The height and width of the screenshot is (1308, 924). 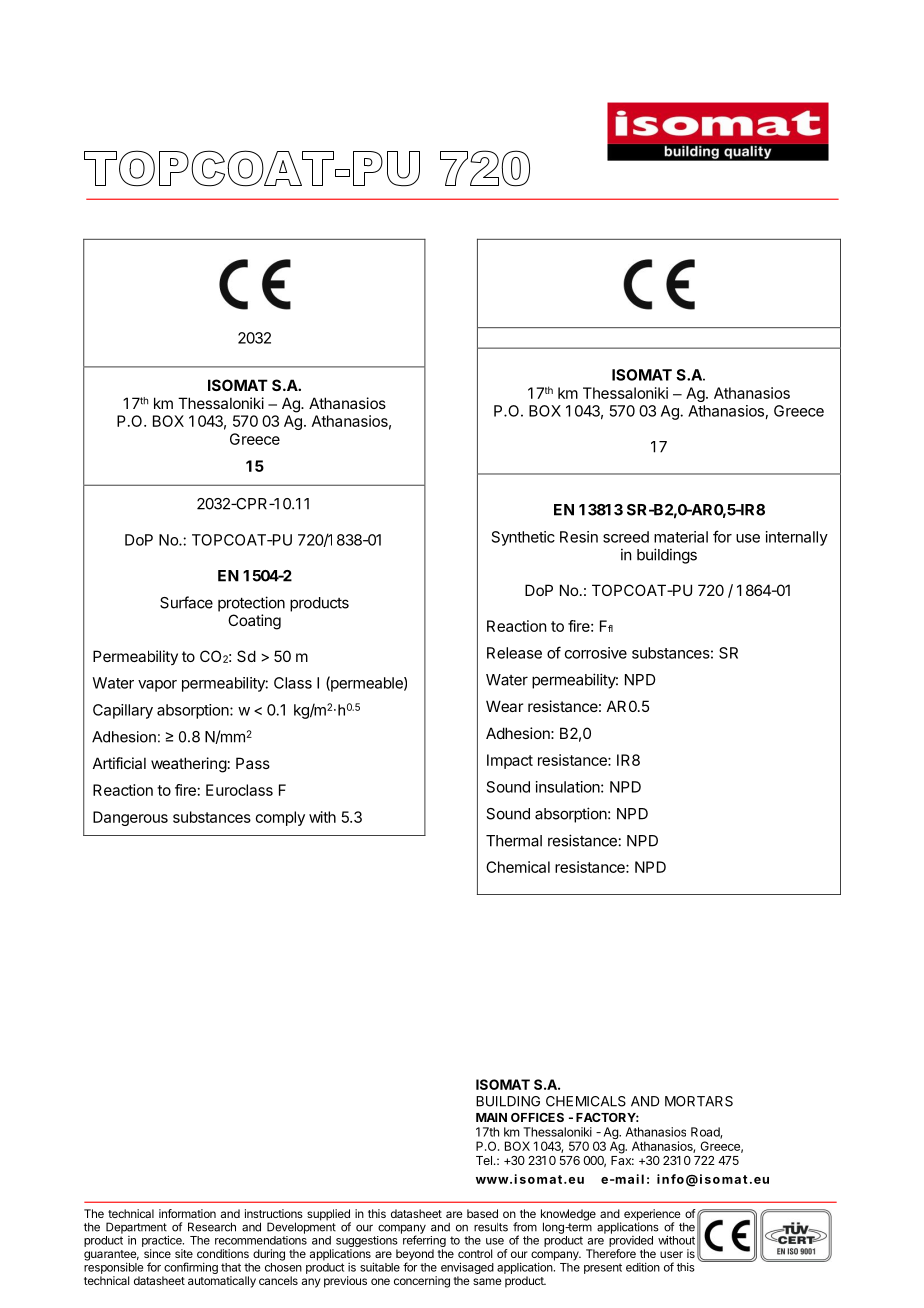 What do you see at coordinates (537, 1117) in the screenshot?
I see `OFFICES` at bounding box center [537, 1117].
